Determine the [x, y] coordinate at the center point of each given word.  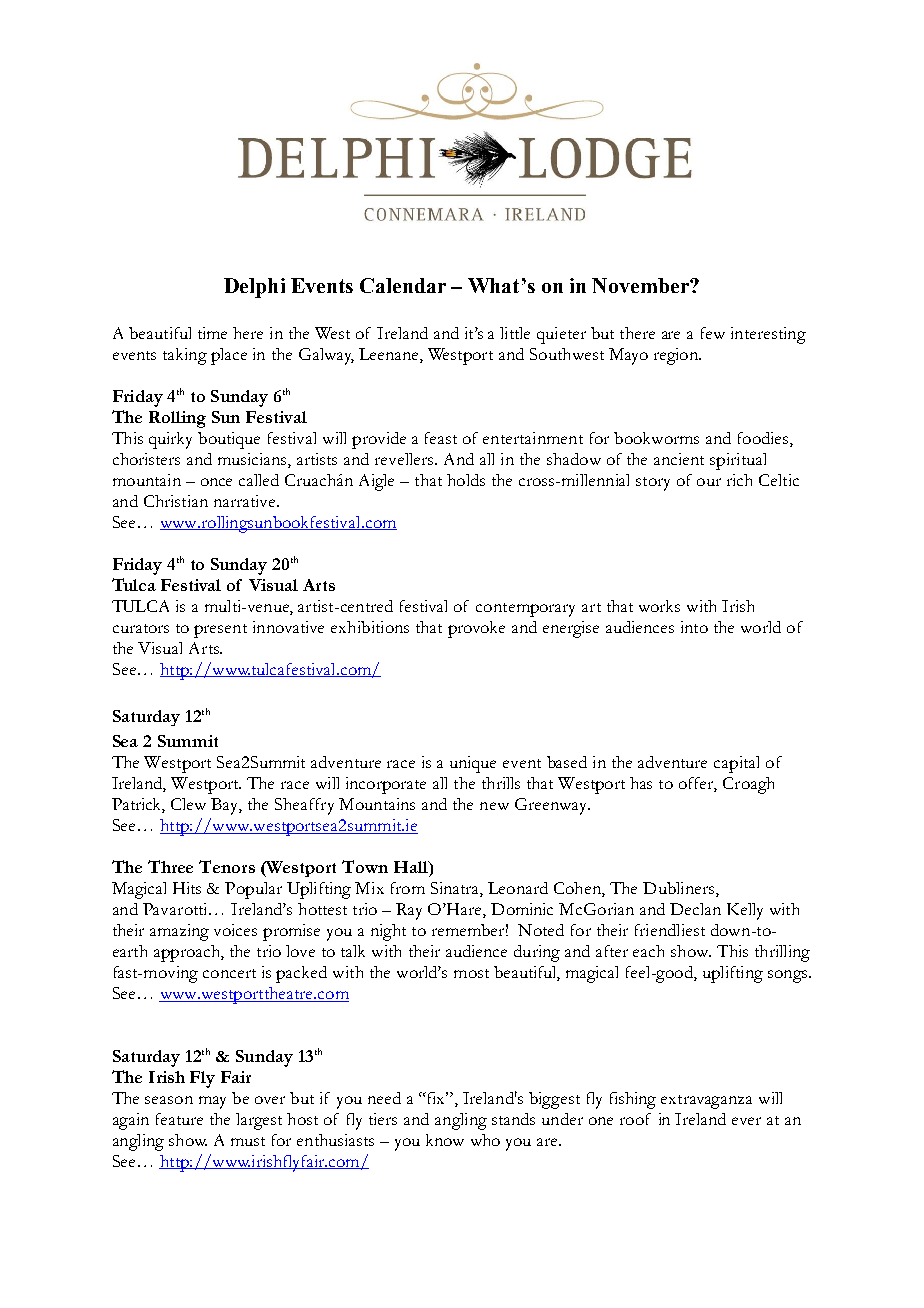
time [212, 333]
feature [179, 1119]
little [515, 333]
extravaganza [706, 1102]
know [445, 1140]
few [713, 333]
